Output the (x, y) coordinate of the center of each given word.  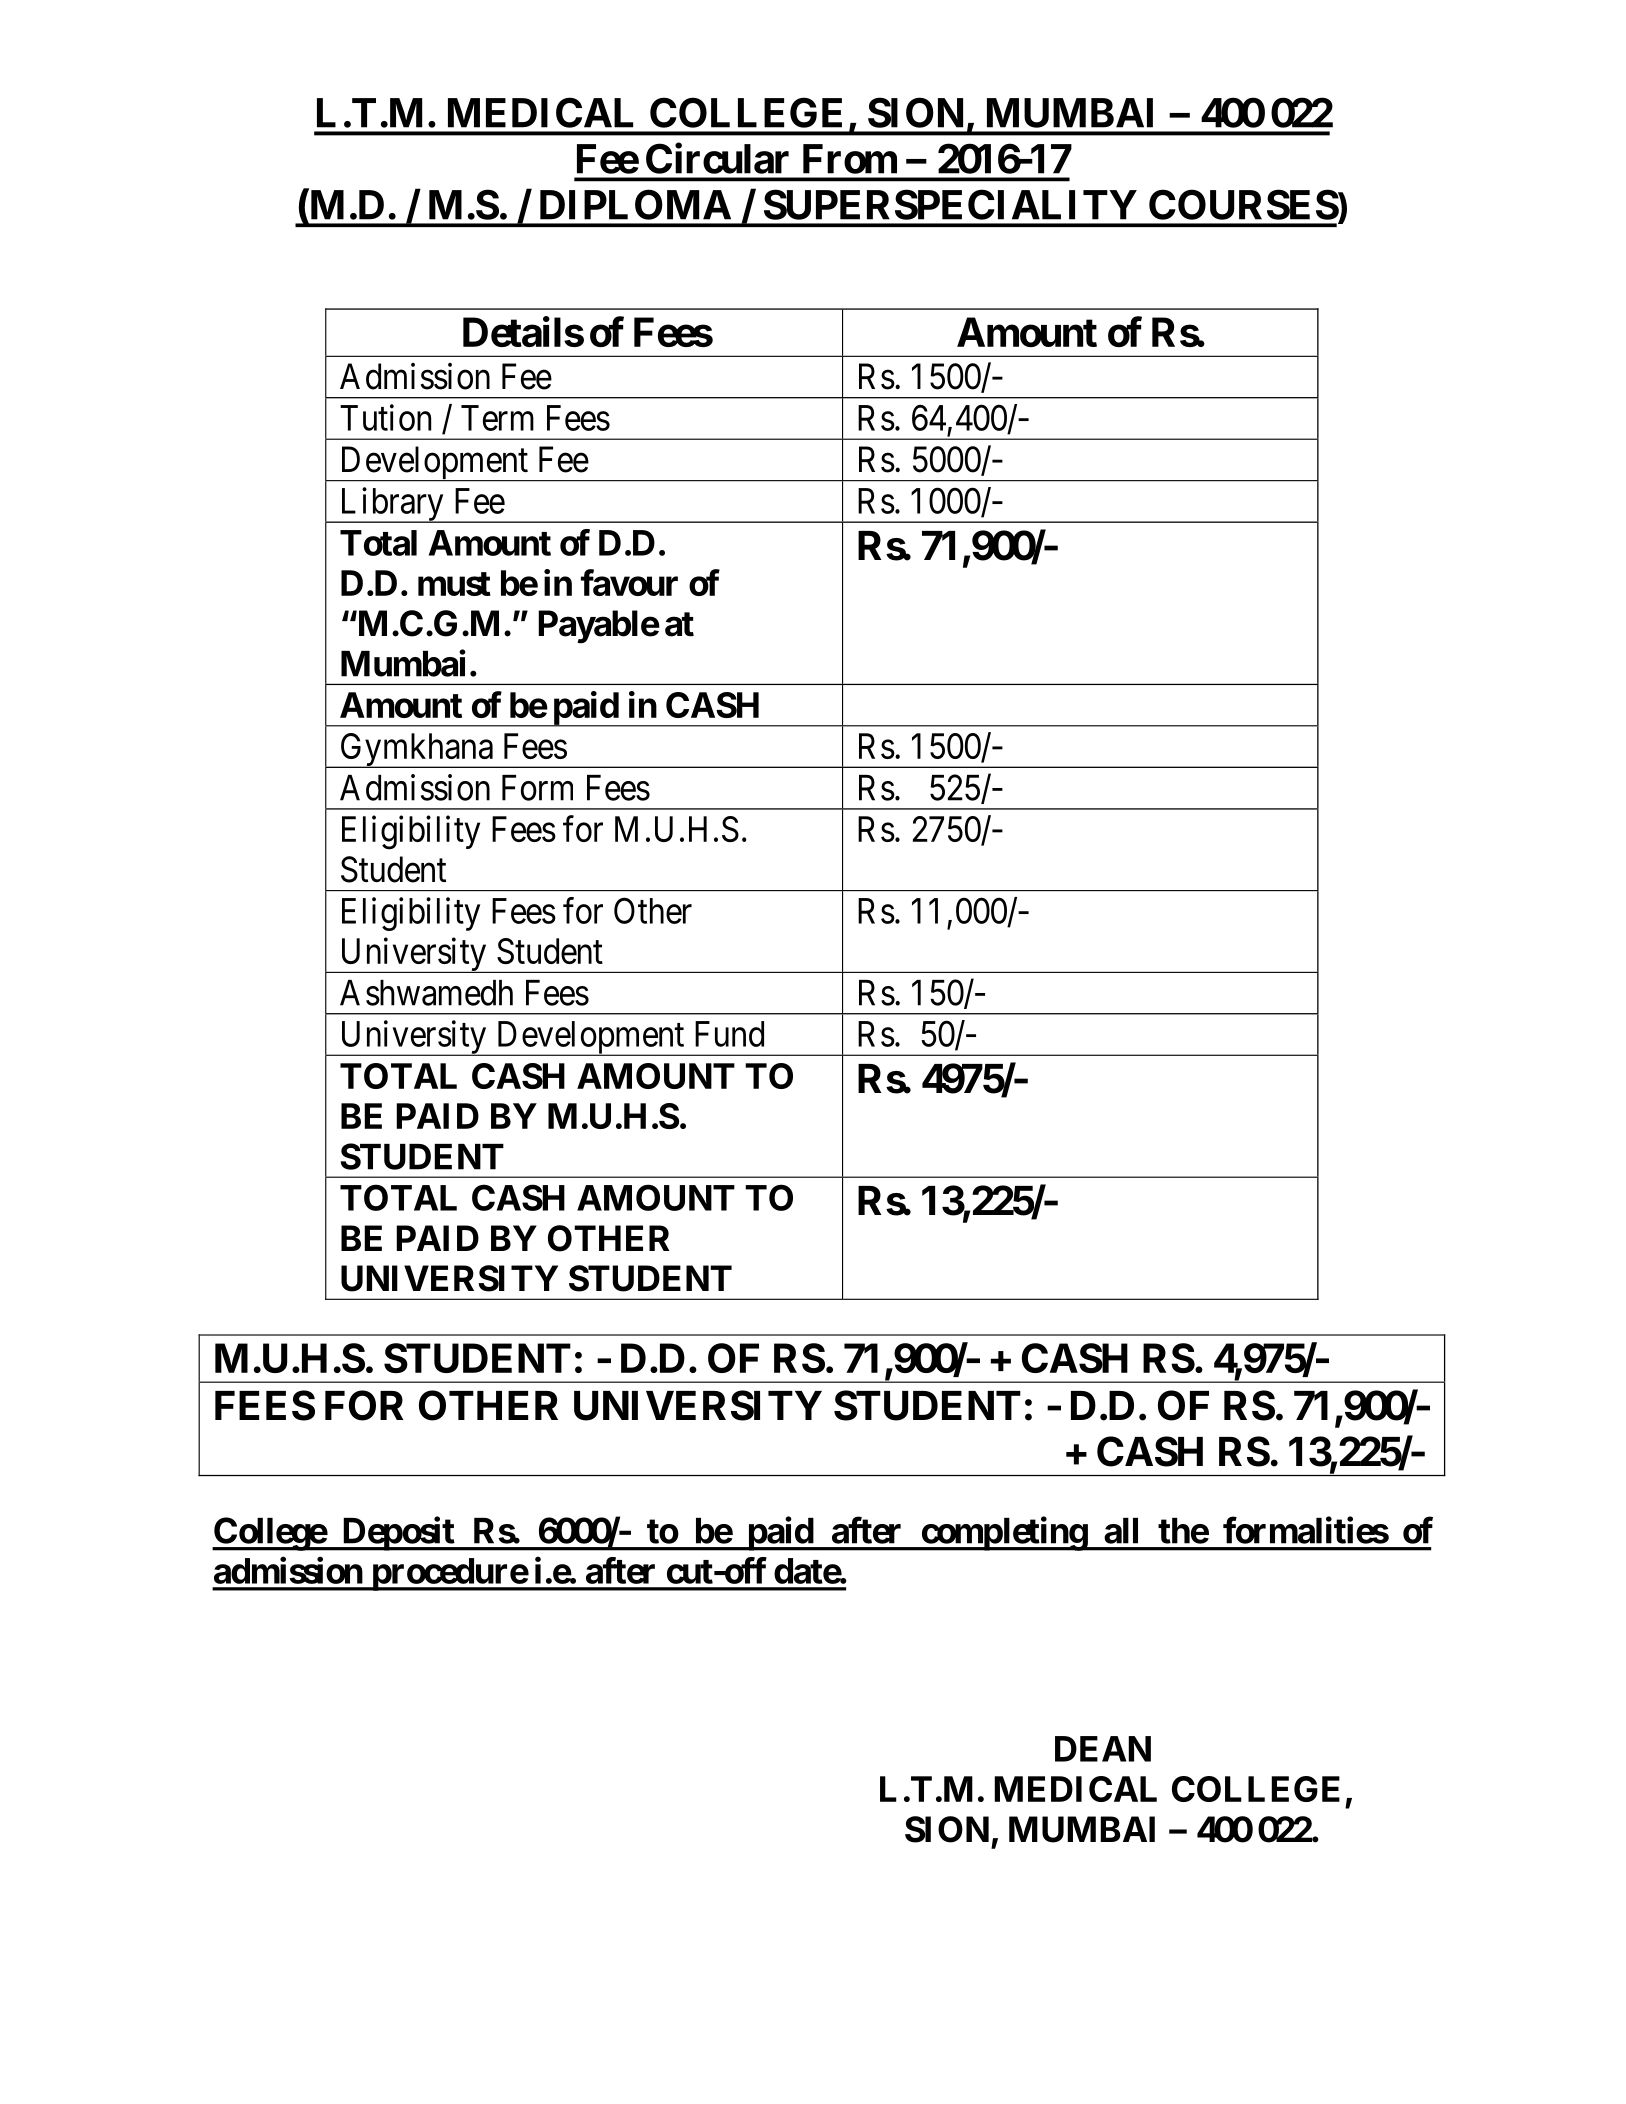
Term (497, 418)
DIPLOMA (635, 204)
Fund (729, 1034)
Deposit (398, 1534)
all (1121, 1531)
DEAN (1103, 1749)
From (850, 159)
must (454, 584)
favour (629, 582)
